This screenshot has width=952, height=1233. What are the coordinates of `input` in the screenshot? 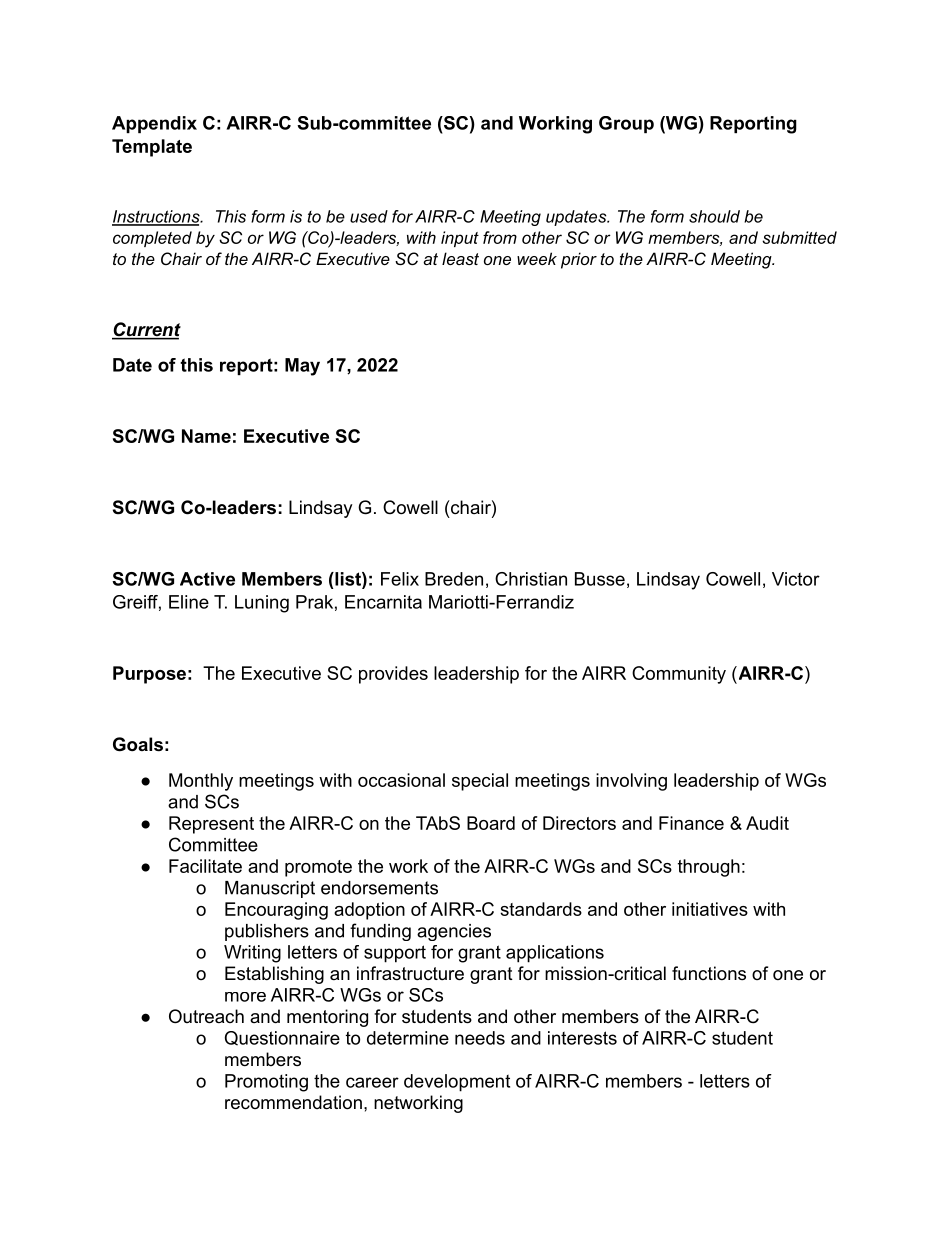 It's located at (460, 239).
